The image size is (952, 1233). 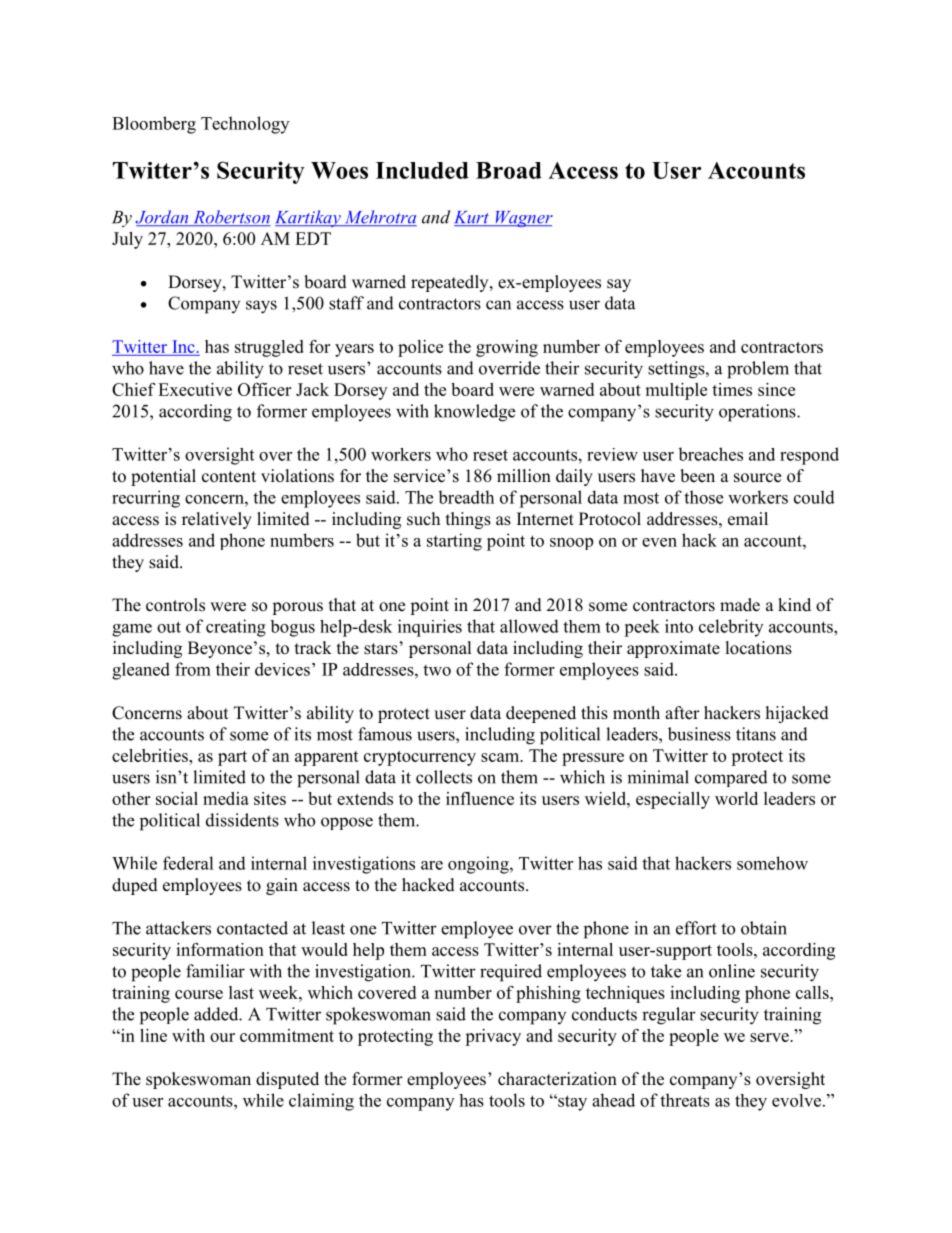 I want to click on made, so click(x=740, y=605).
